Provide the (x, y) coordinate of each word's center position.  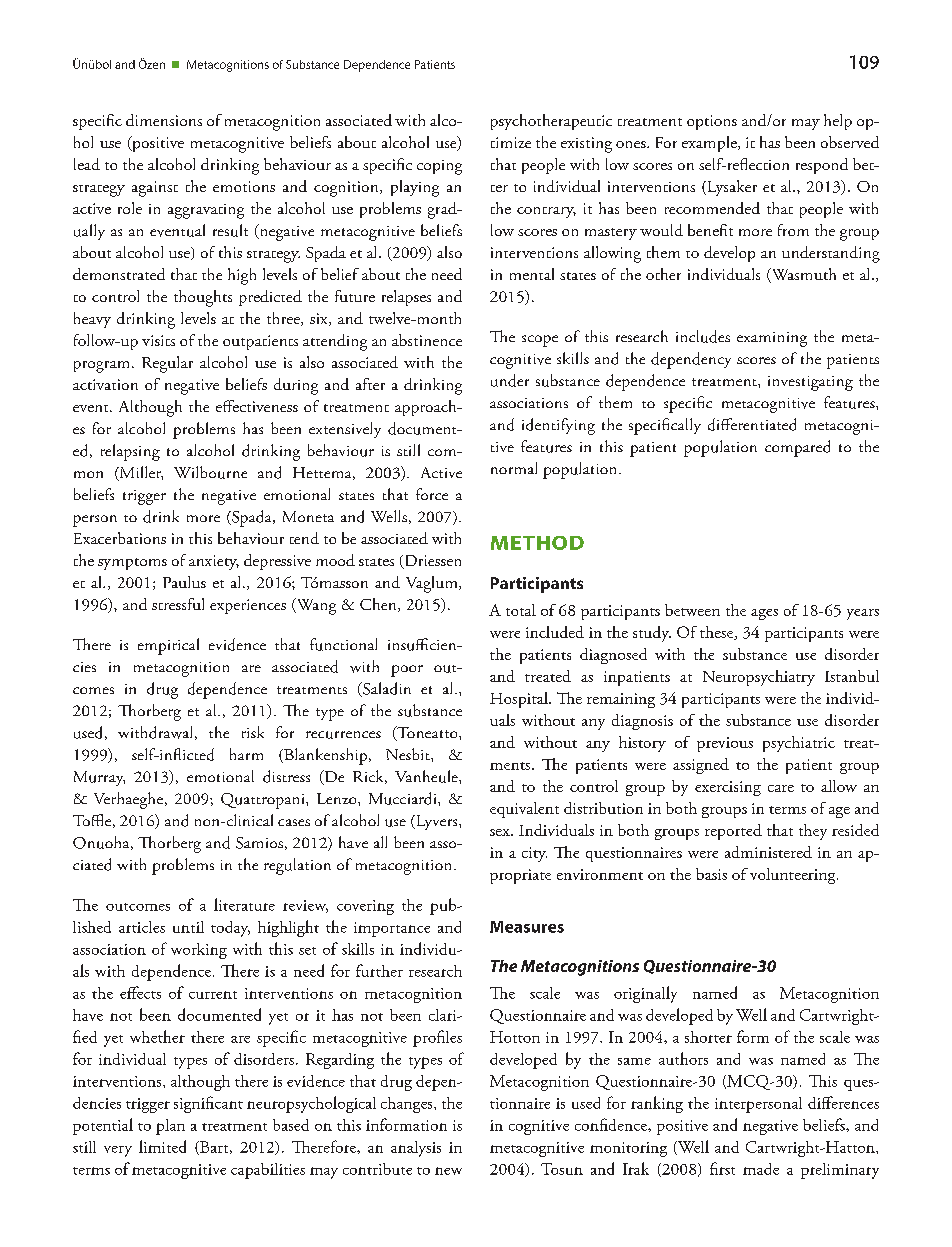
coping (439, 167)
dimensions (164, 120)
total (521, 610)
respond (822, 166)
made (761, 1169)
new (448, 1171)
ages (764, 614)
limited (162, 1146)
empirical (168, 646)
